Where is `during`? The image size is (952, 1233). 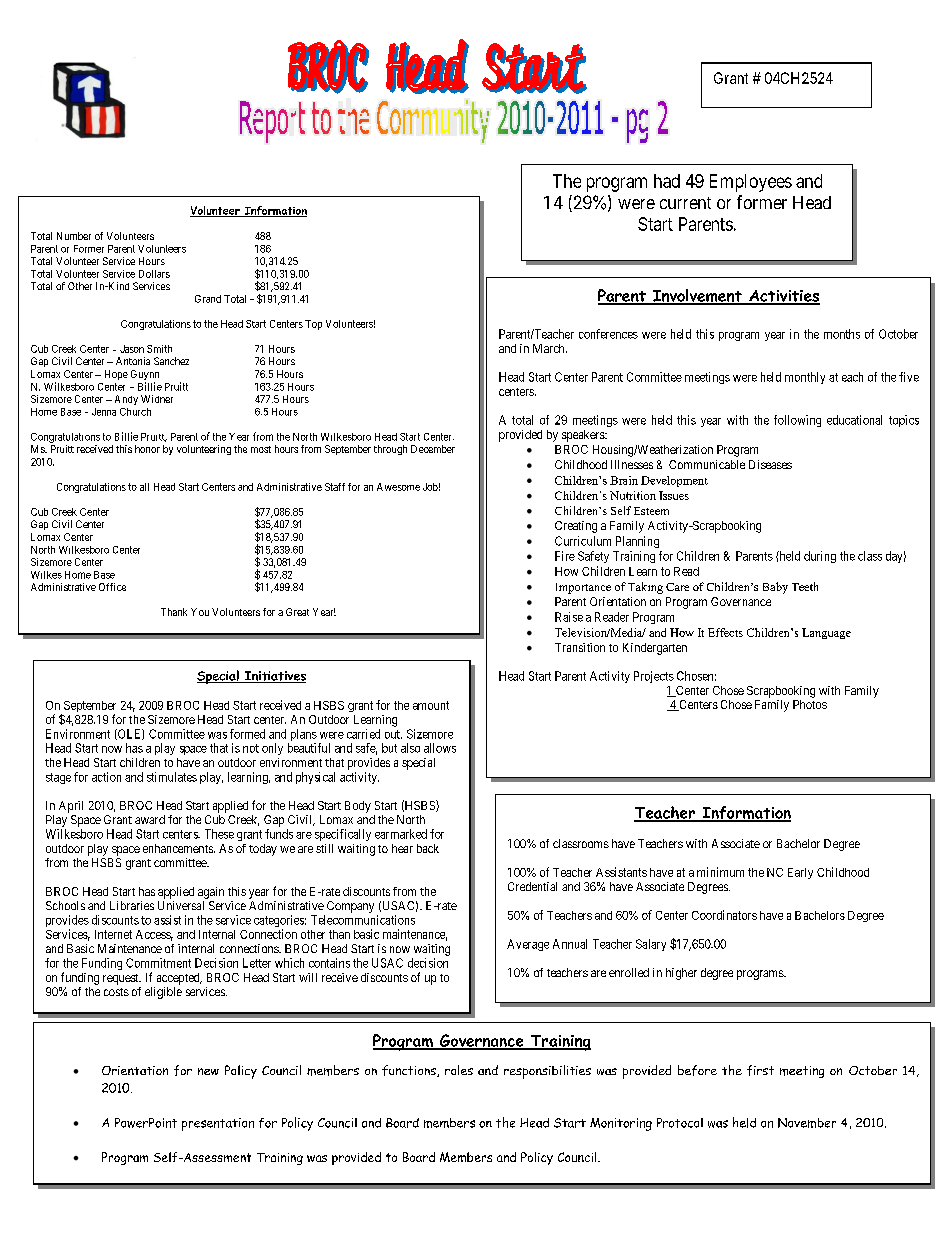 during is located at coordinates (820, 557).
